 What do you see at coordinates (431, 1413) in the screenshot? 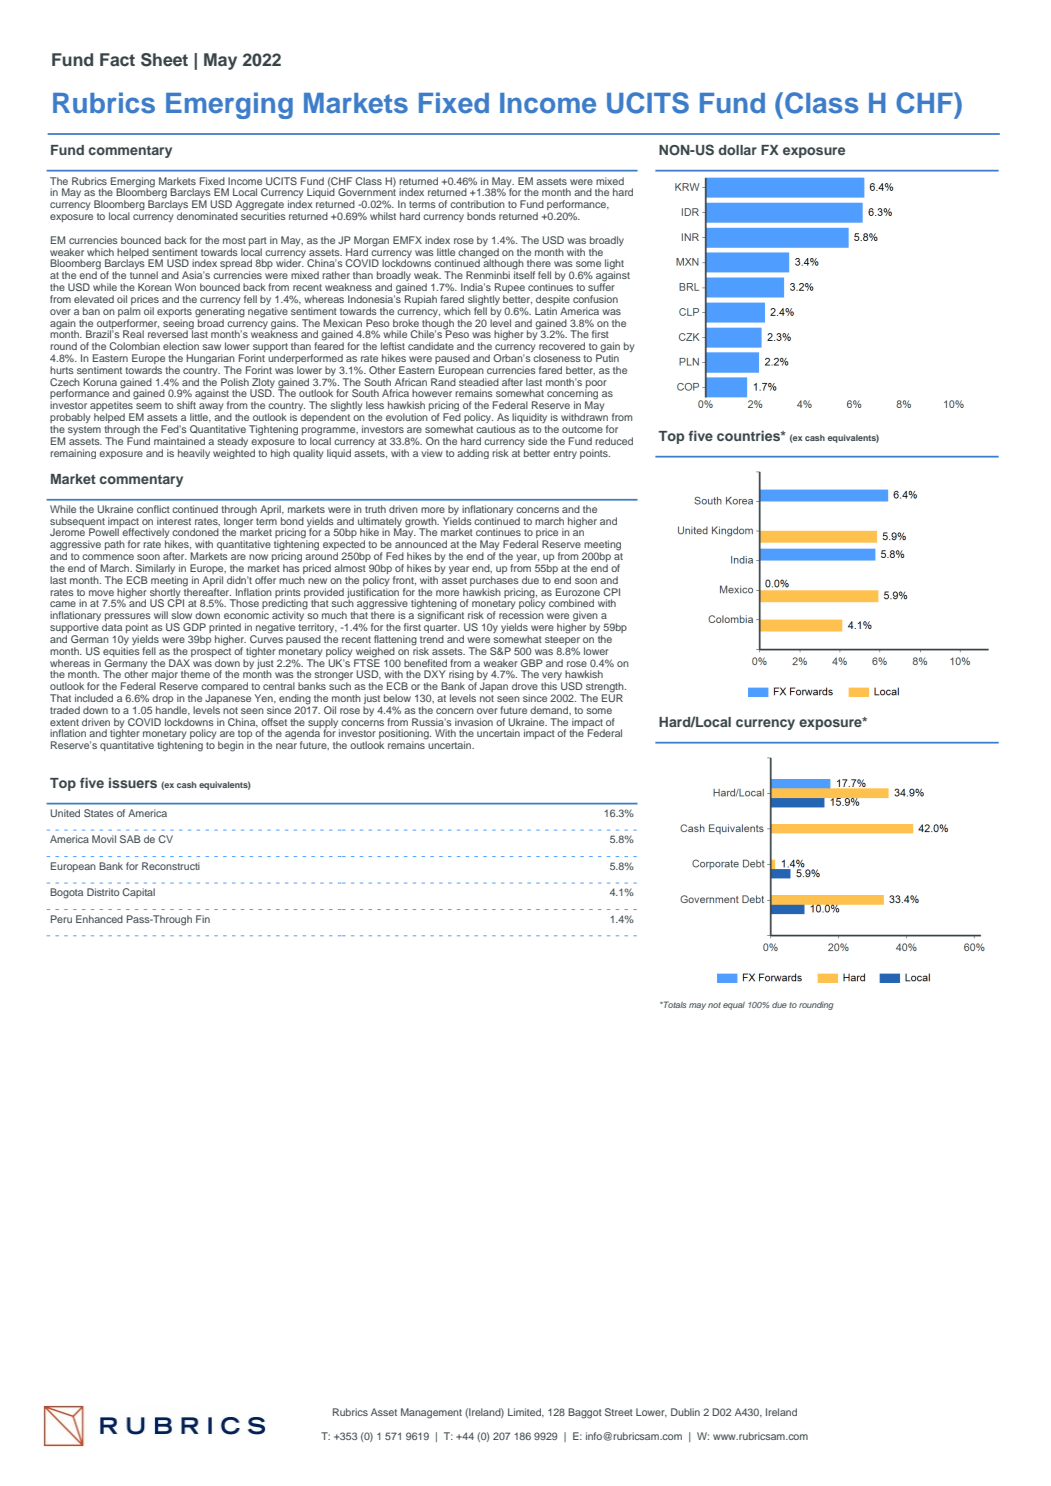
I see `Management` at bounding box center [431, 1413].
